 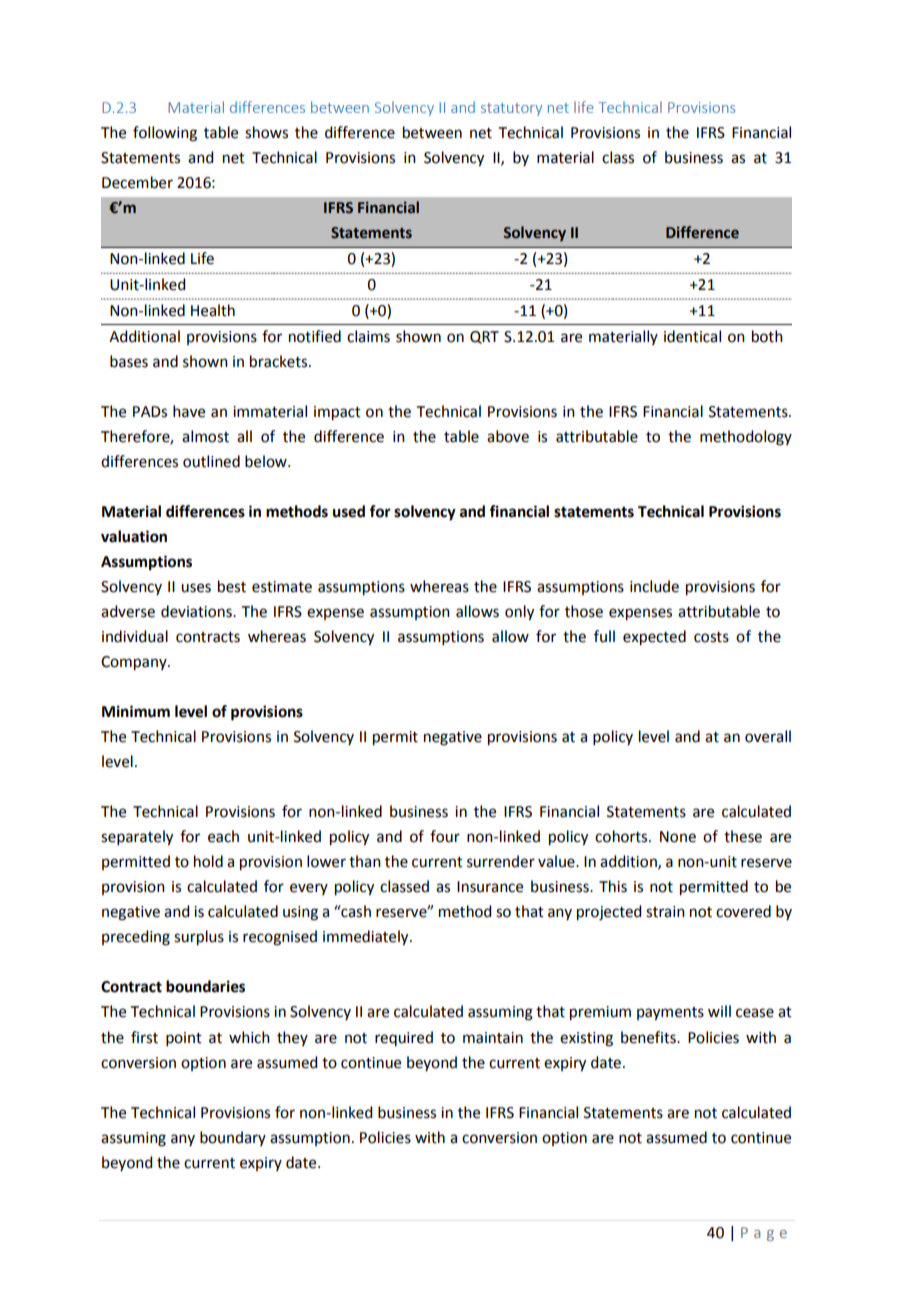 I want to click on both, so click(x=767, y=336).
